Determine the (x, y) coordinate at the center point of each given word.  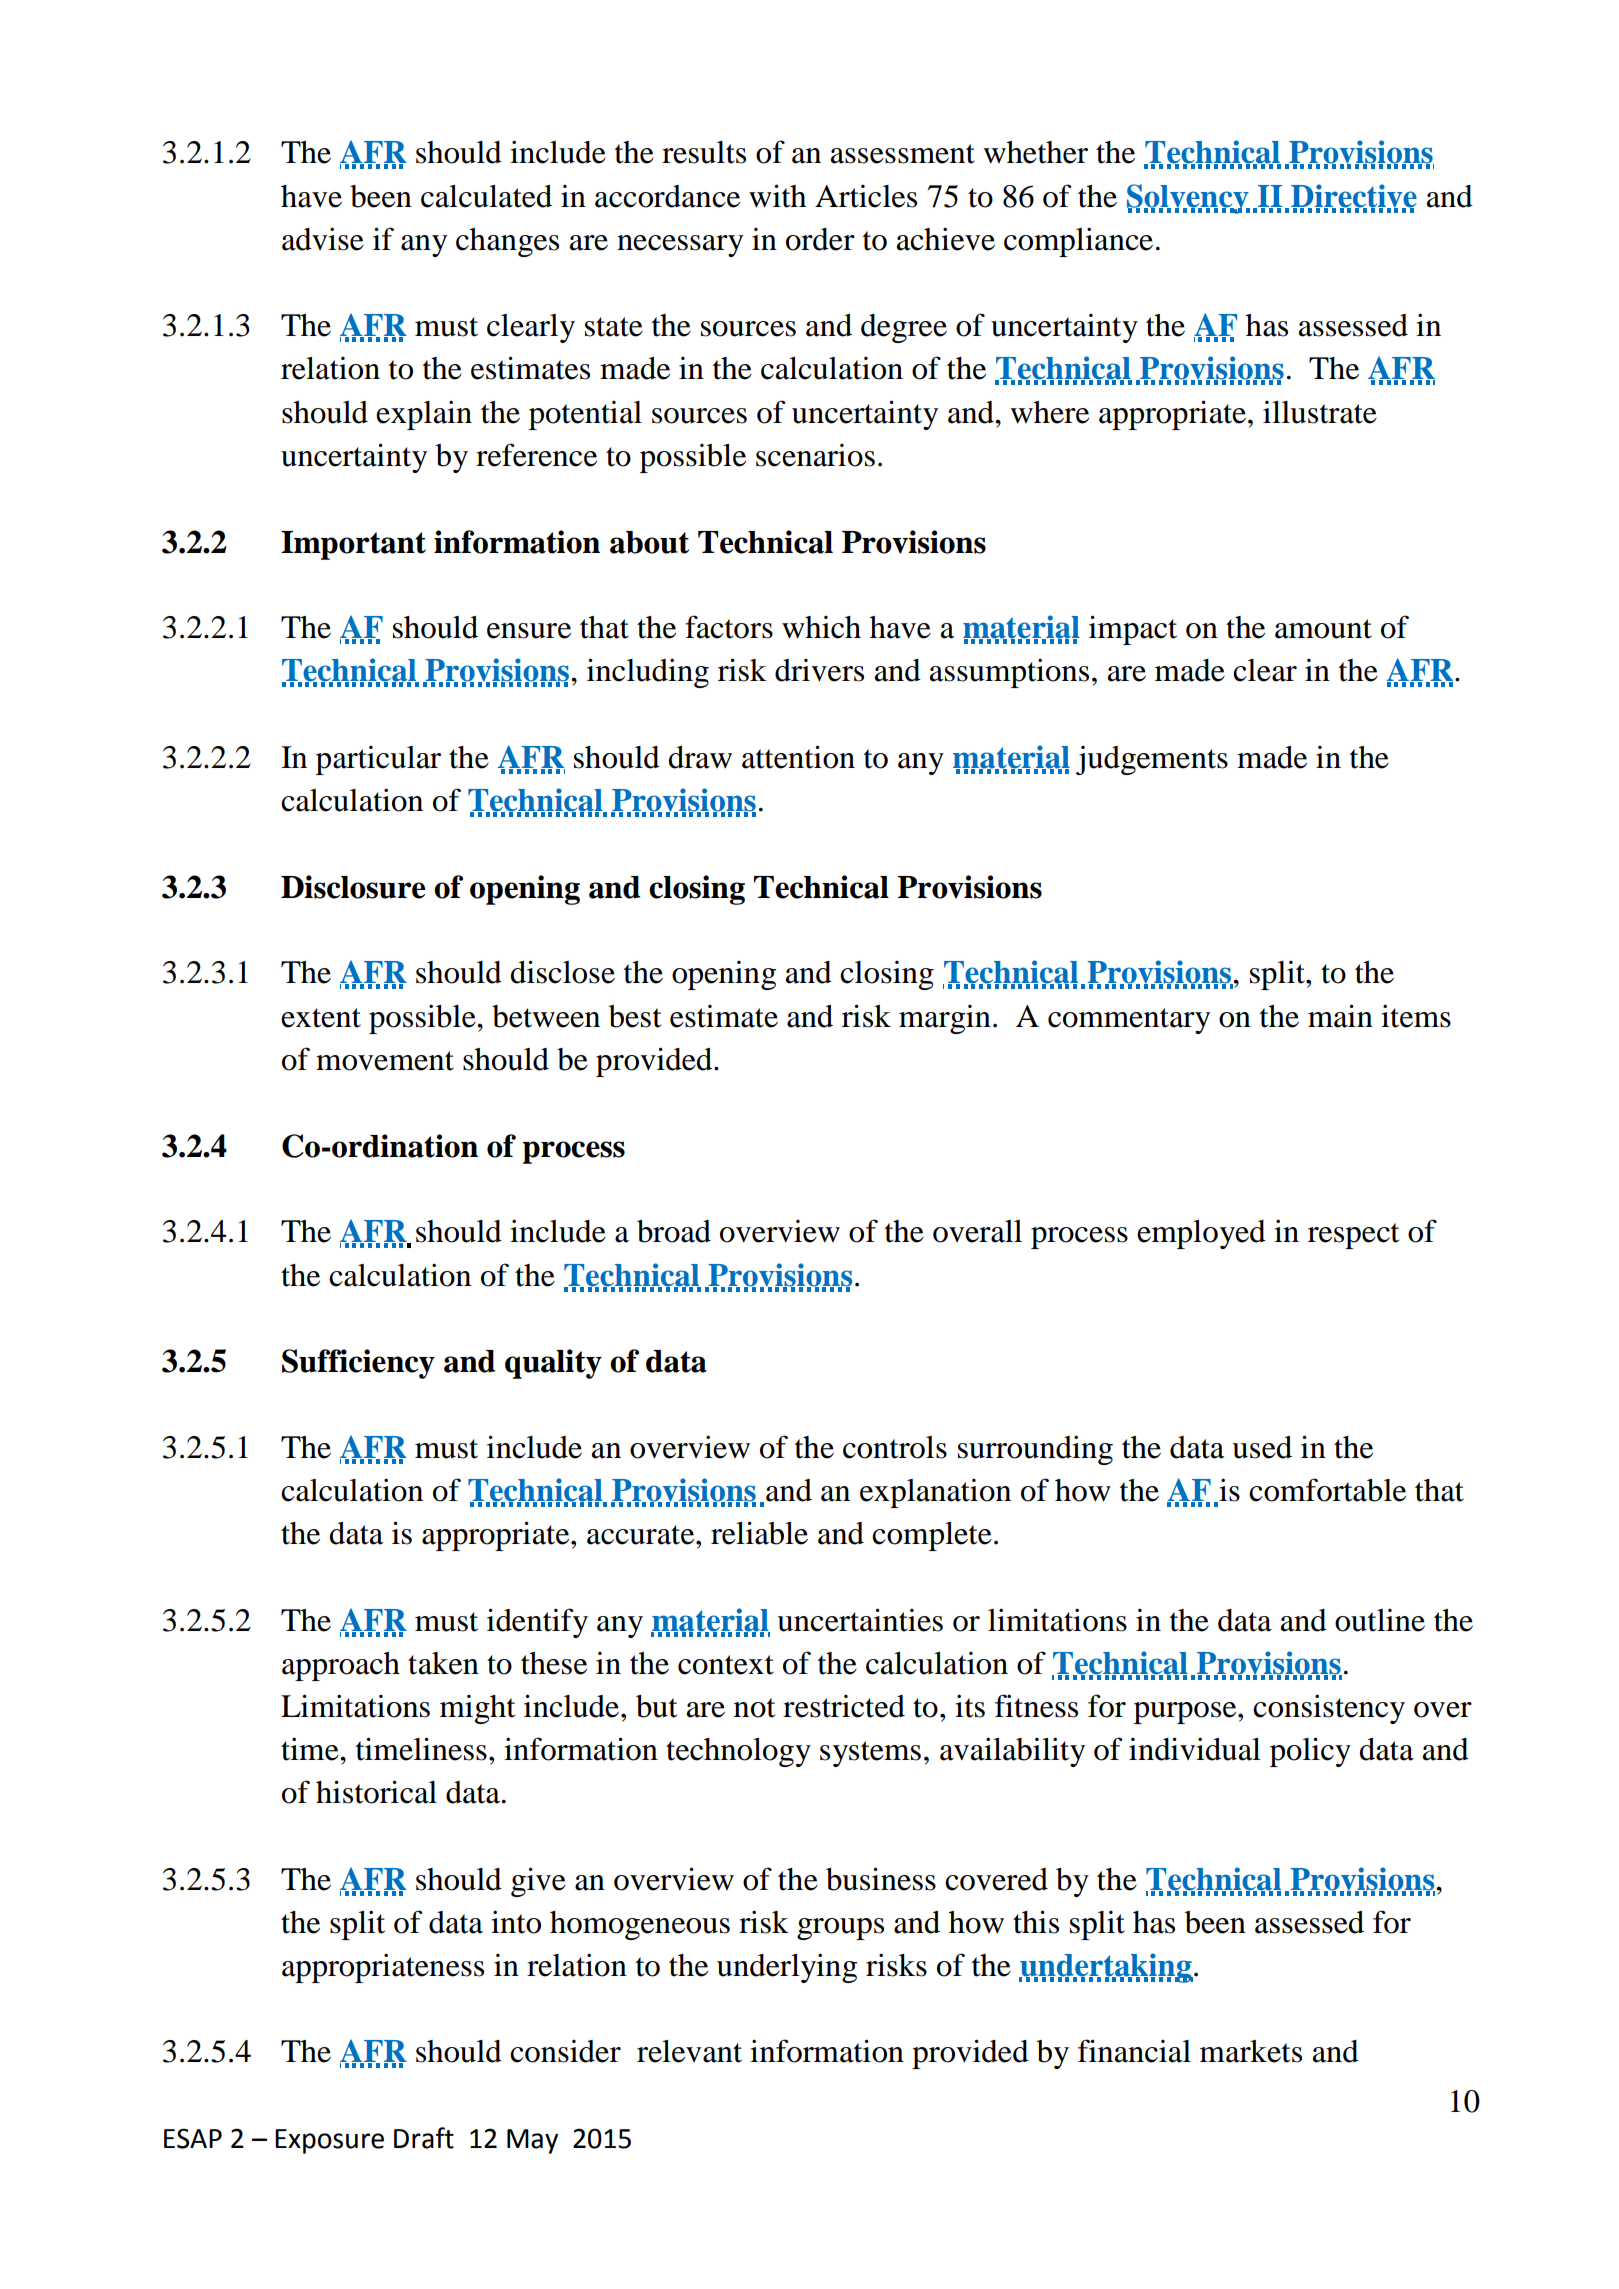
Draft (424, 2138)
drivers (819, 670)
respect (1353, 1236)
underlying (787, 1968)
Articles (866, 196)
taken (443, 1663)
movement (385, 1061)
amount (1323, 629)
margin (945, 1019)
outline (1380, 1620)
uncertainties (860, 1620)
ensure (529, 631)
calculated (486, 196)
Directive (1354, 197)
